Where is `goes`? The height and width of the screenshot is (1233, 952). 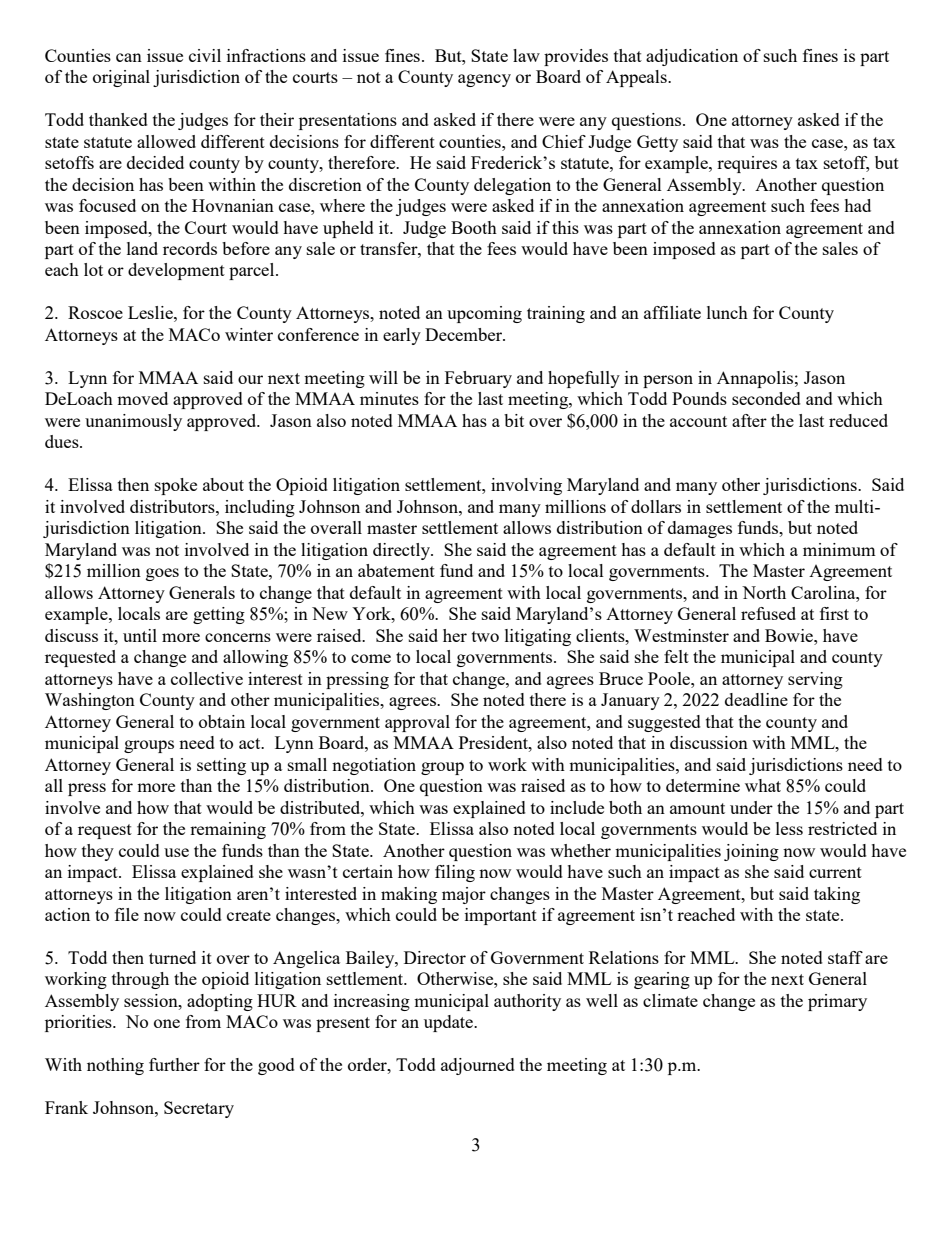
goes is located at coordinates (162, 574).
